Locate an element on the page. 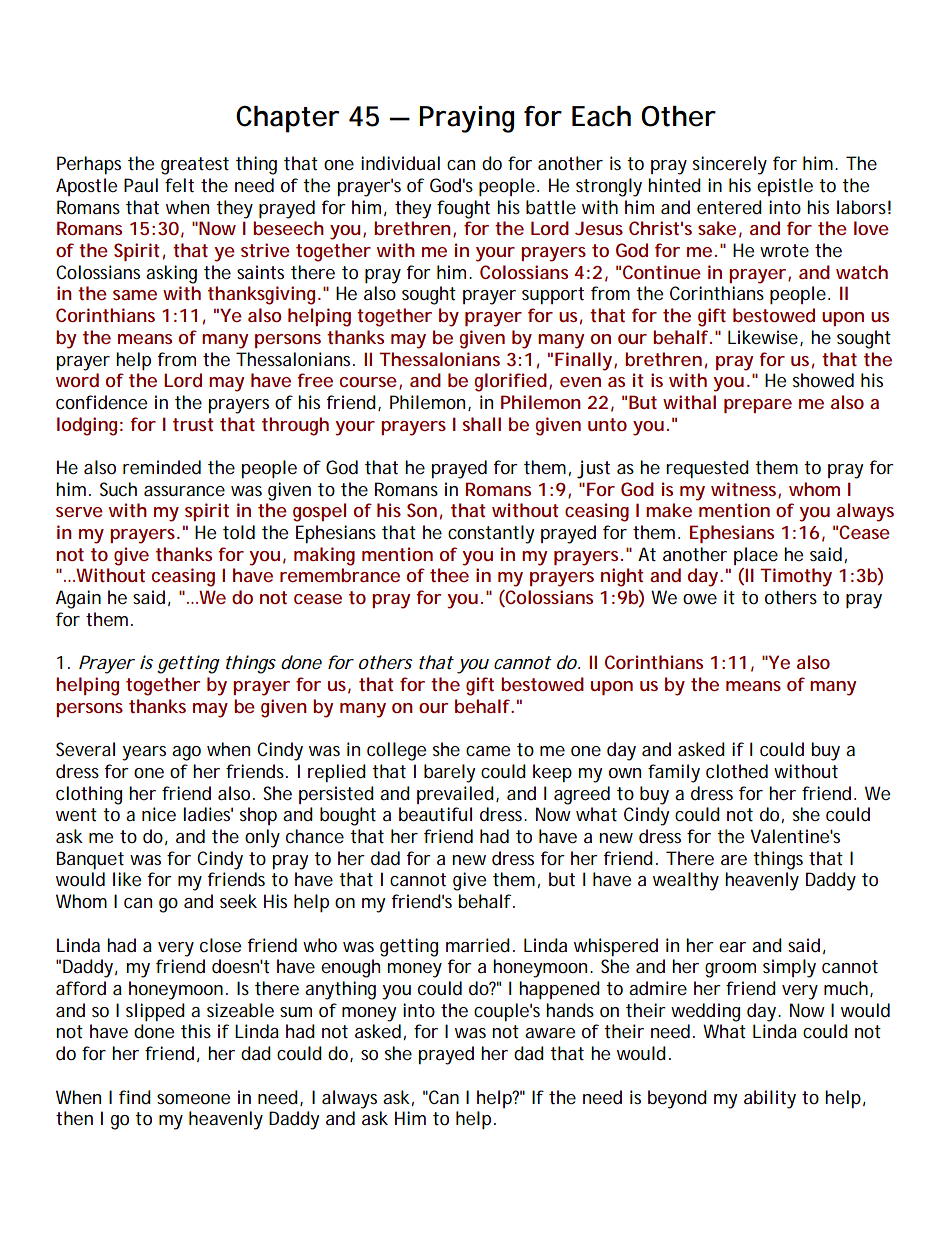  ability is located at coordinates (770, 1099).
